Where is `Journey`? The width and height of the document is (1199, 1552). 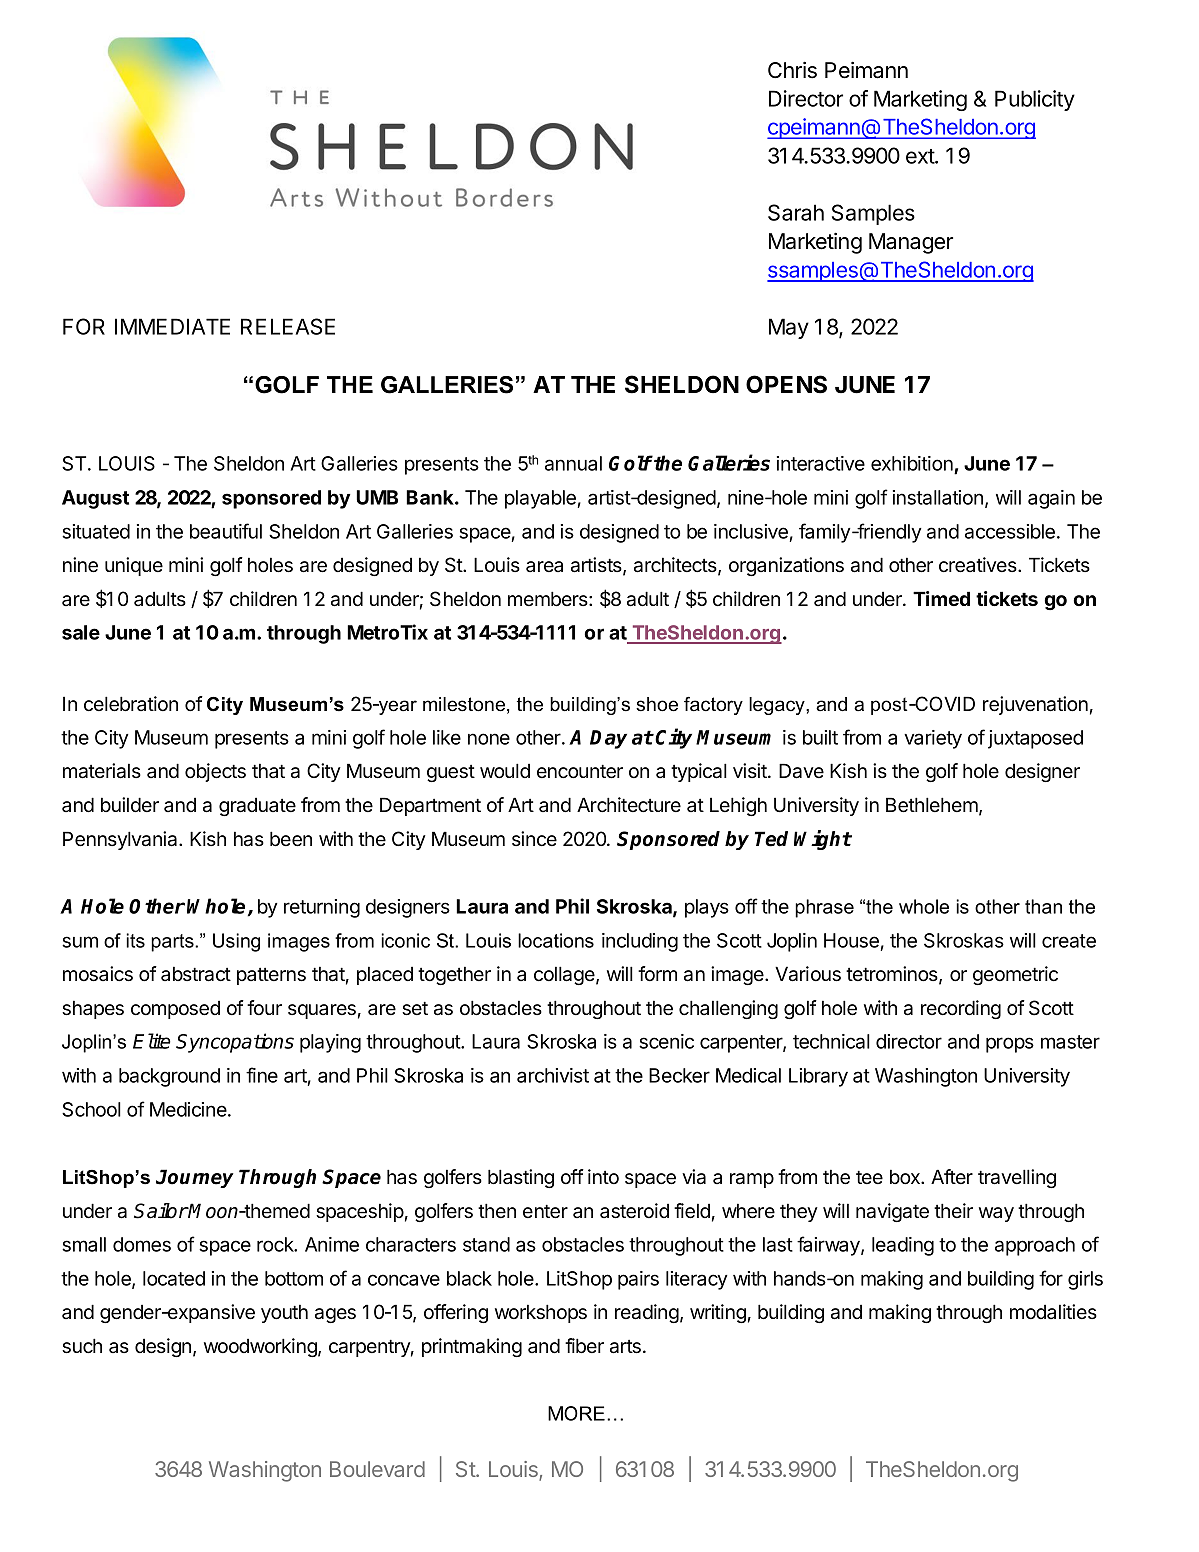
Journey is located at coordinates (195, 1178).
